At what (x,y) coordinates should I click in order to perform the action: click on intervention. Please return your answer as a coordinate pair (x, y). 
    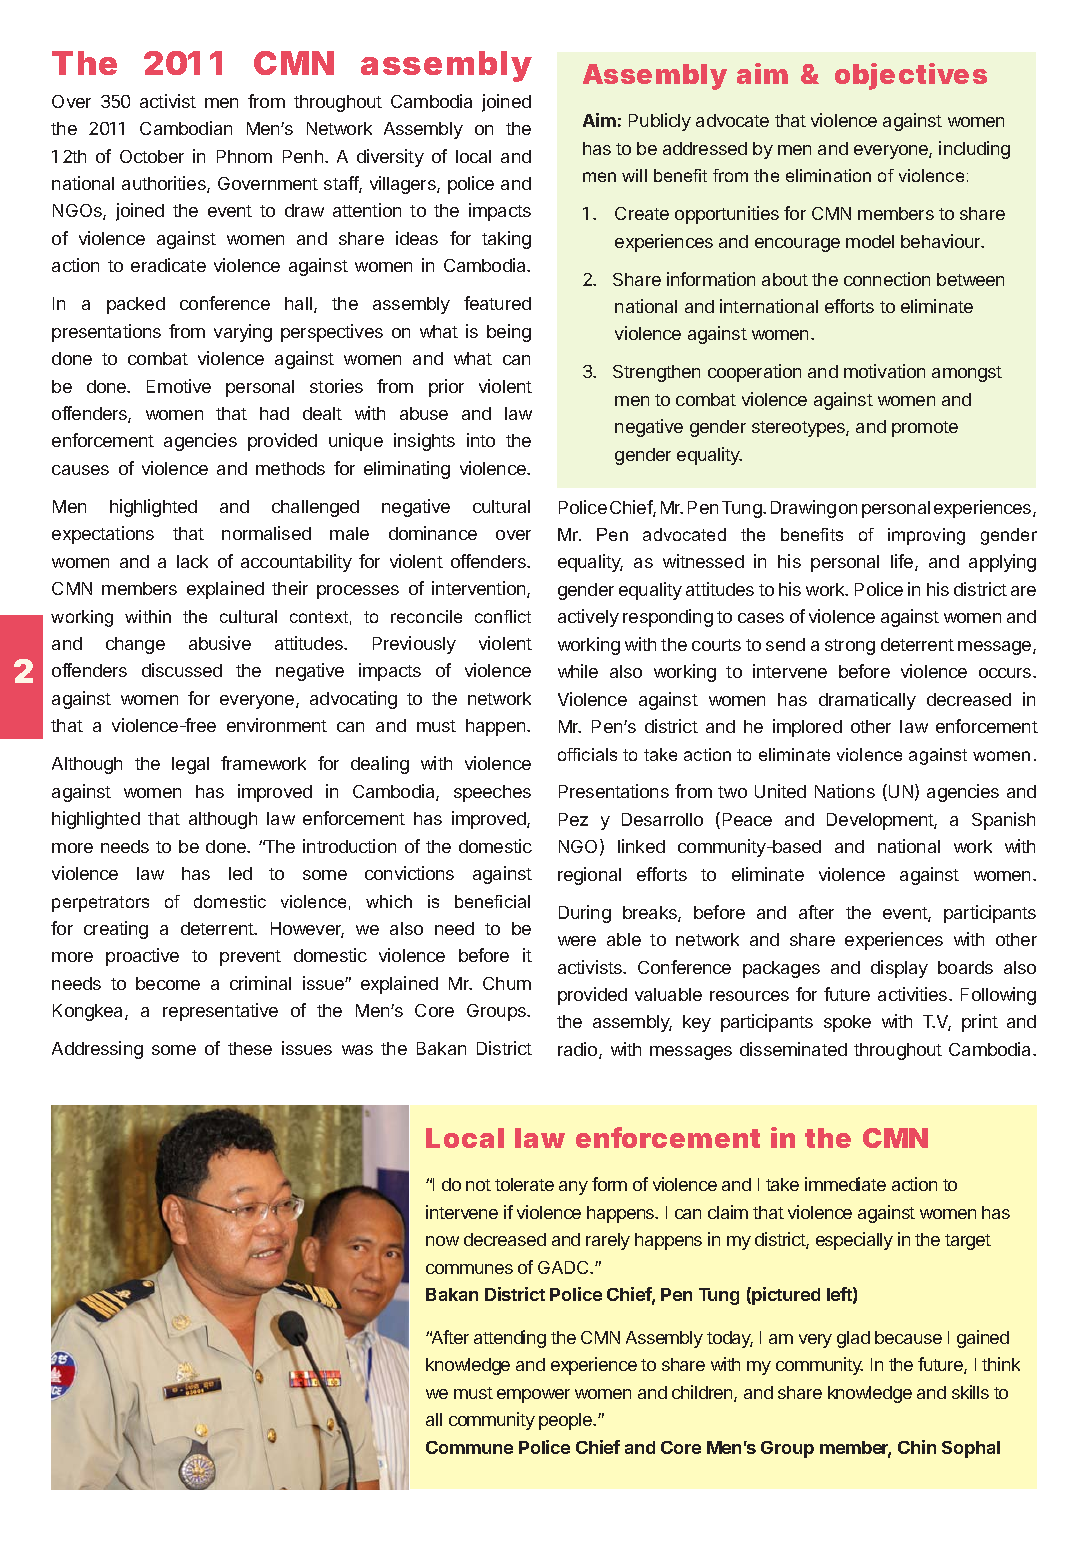
    Looking at the image, I should click on (480, 589).
